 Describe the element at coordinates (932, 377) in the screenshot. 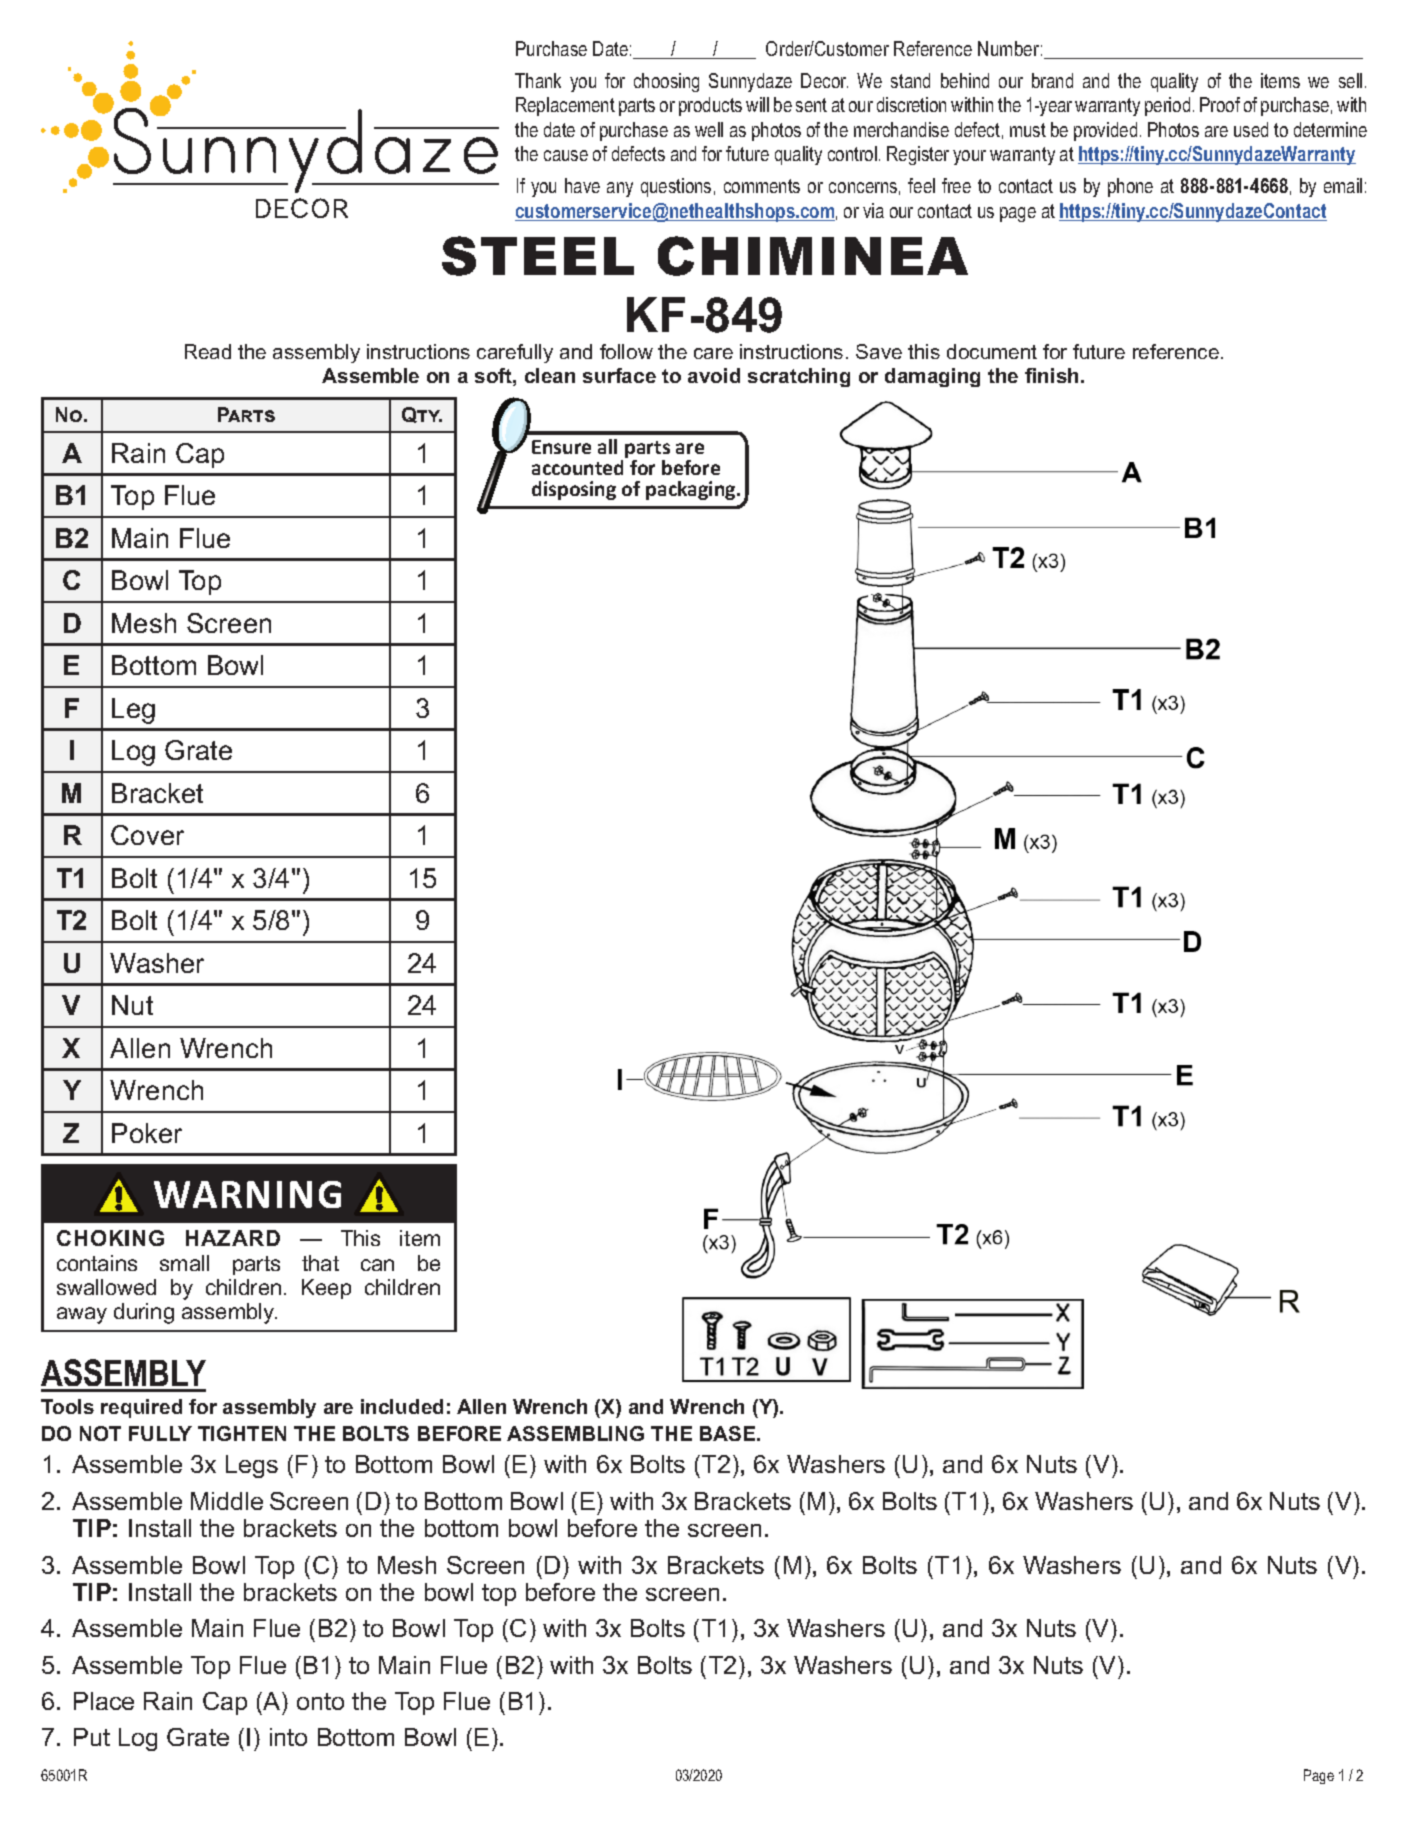

I see `damaging` at that location.
